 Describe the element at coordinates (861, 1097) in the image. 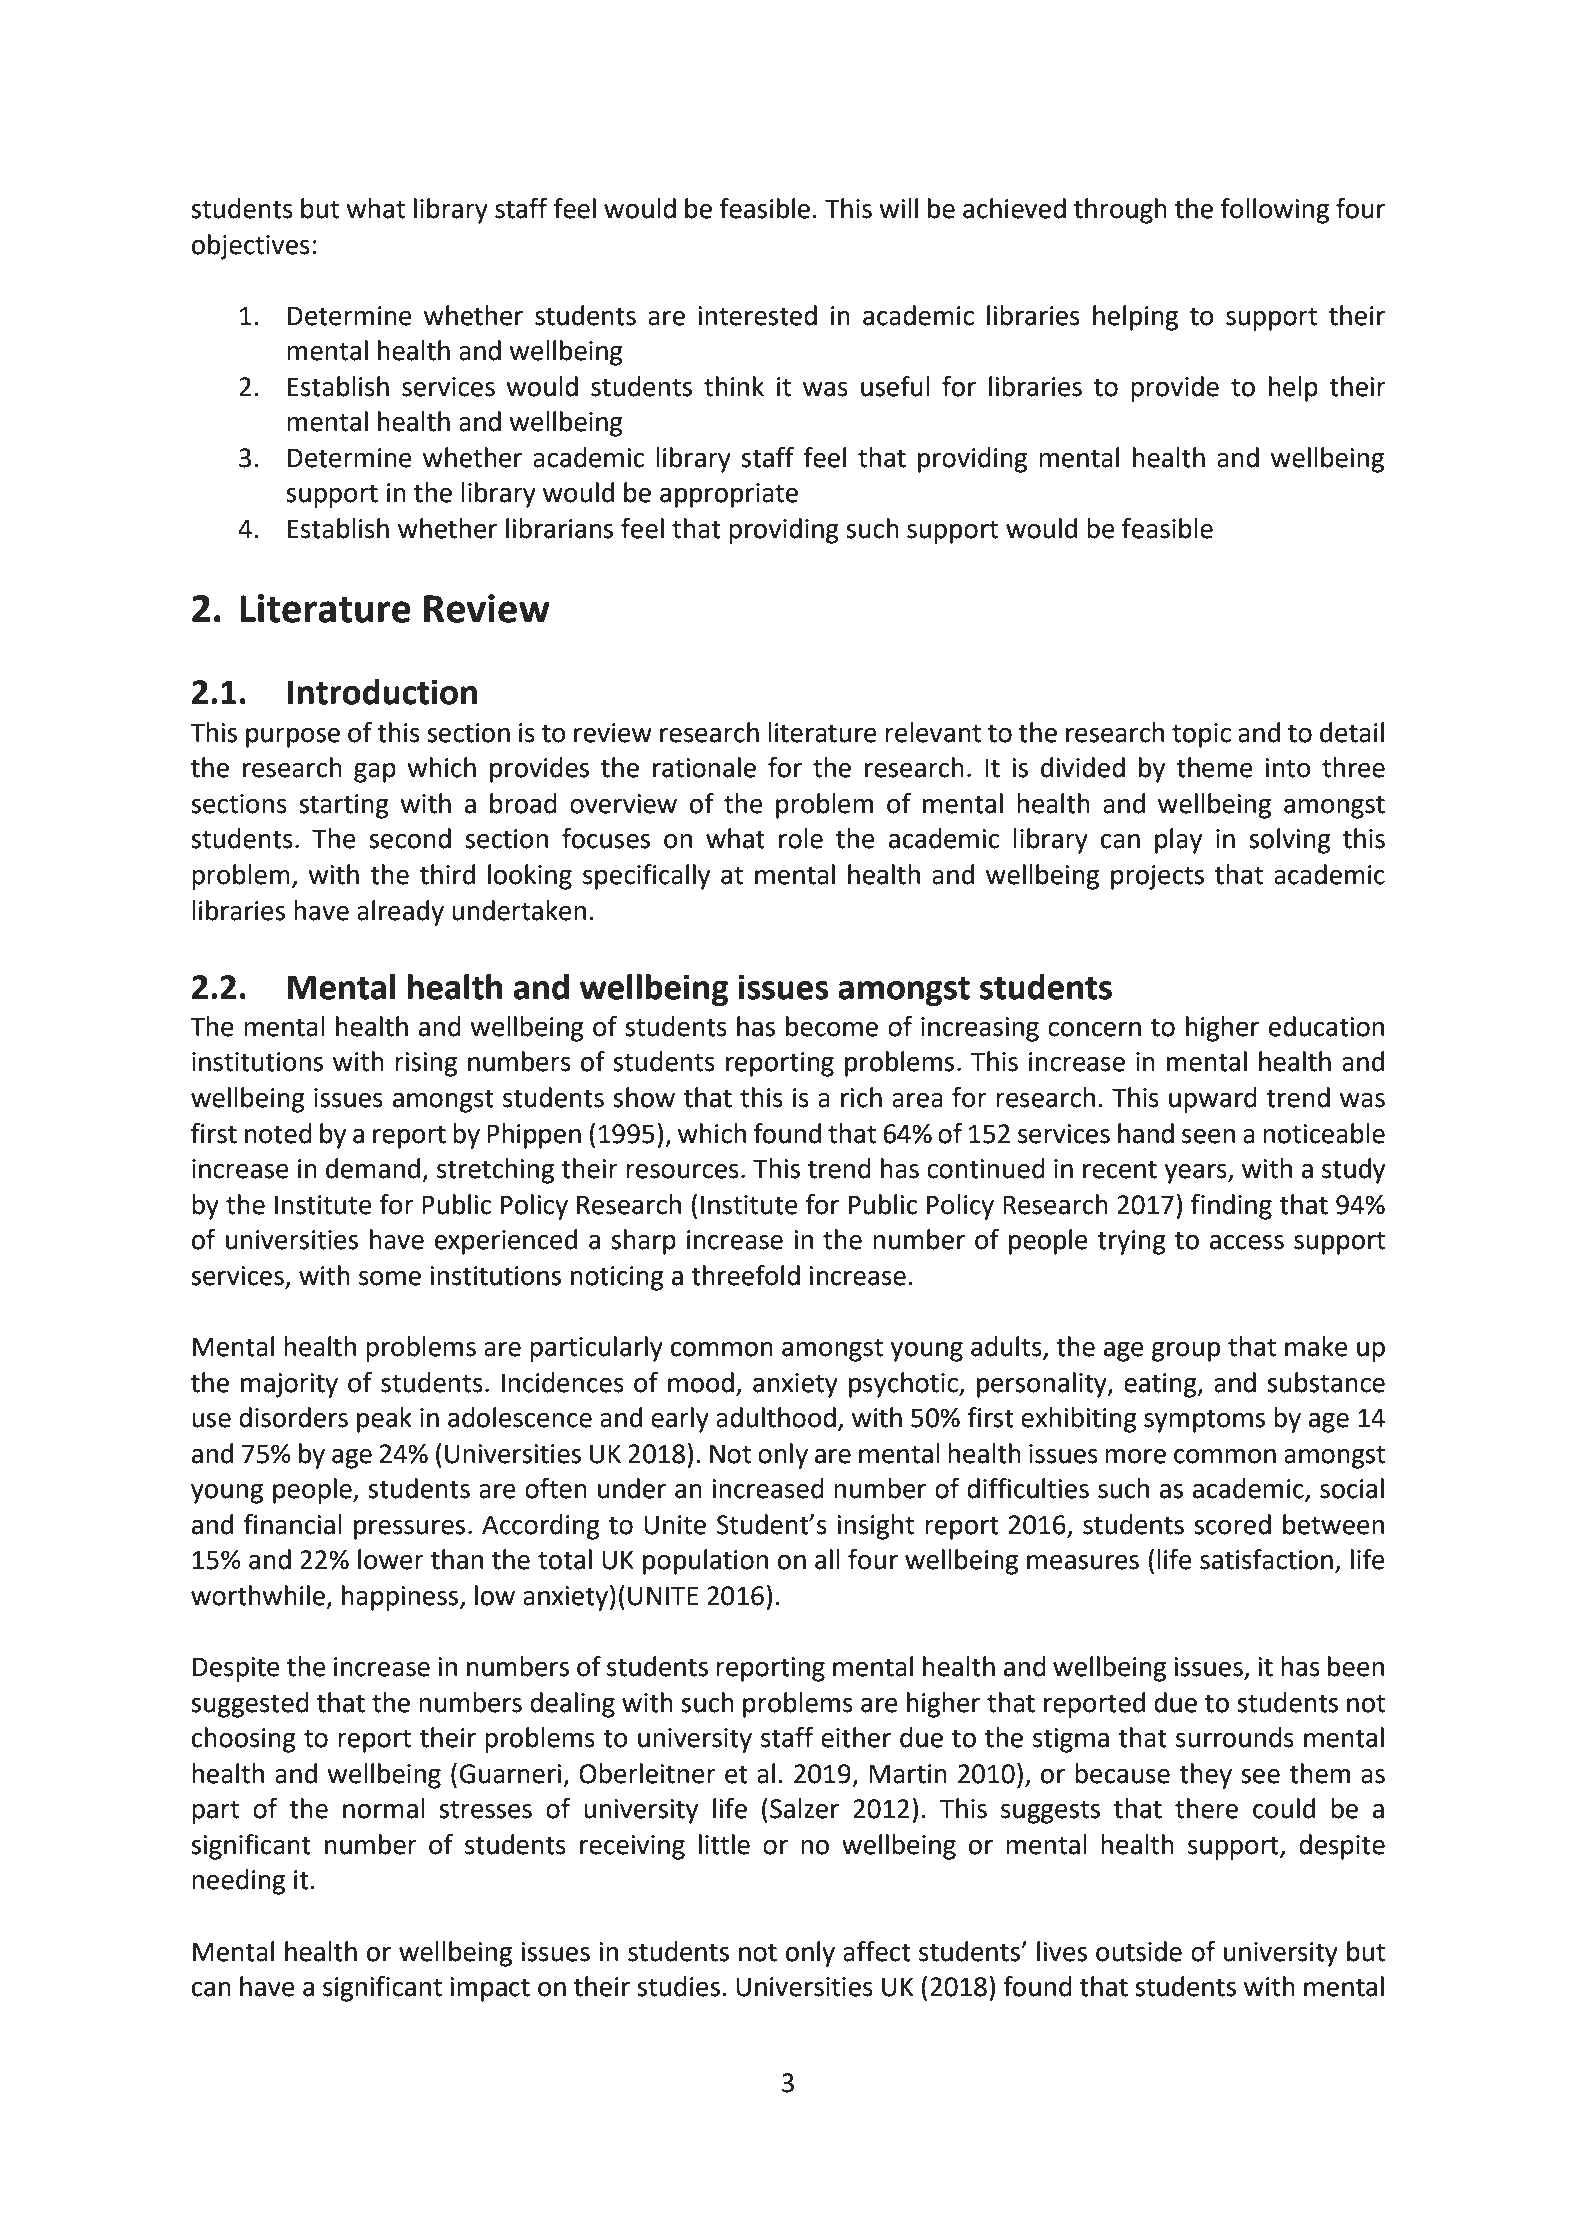

I see `rich` at that location.
